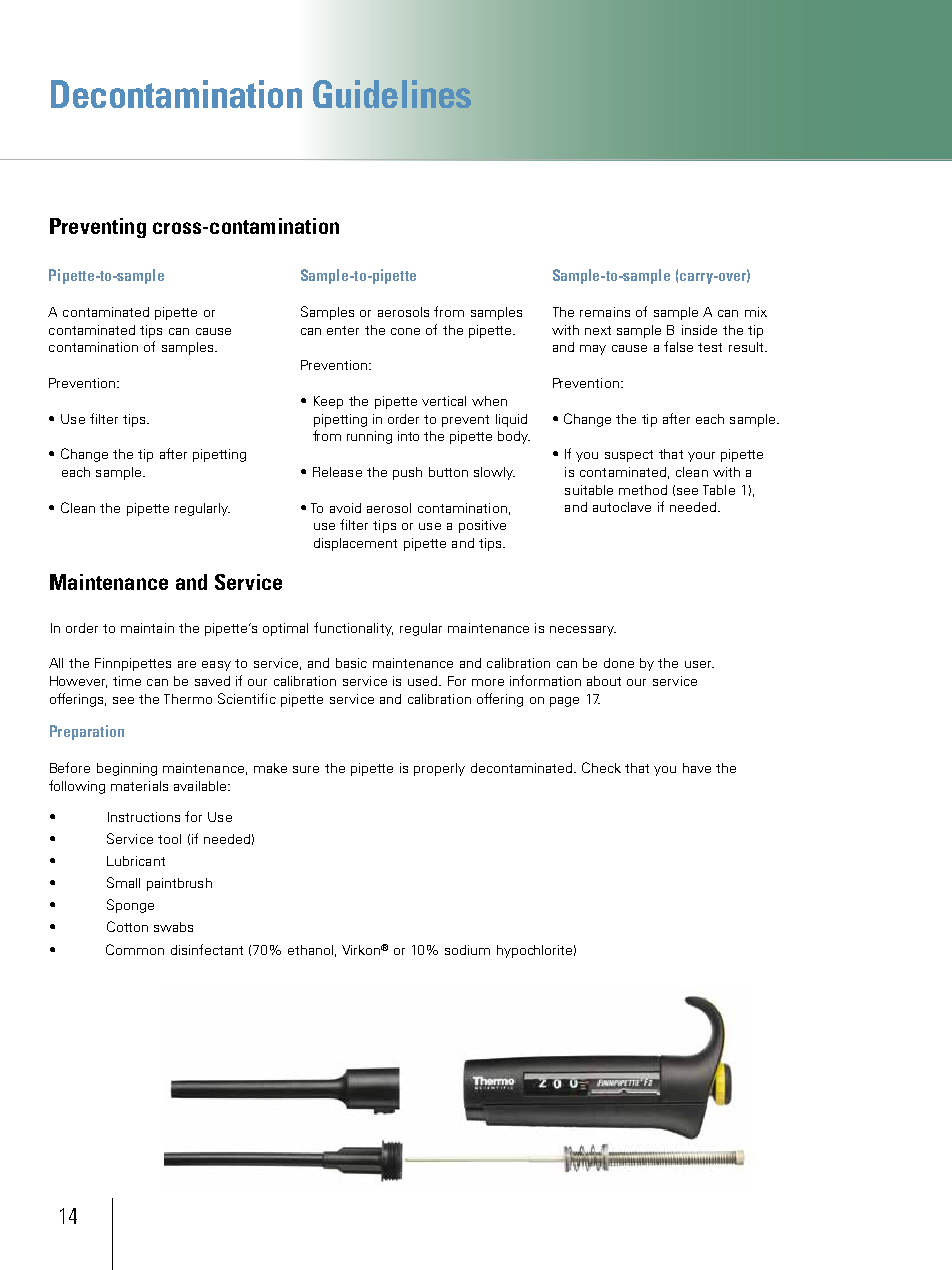 The image size is (952, 1270). I want to click on Guidelines, so click(392, 94).
